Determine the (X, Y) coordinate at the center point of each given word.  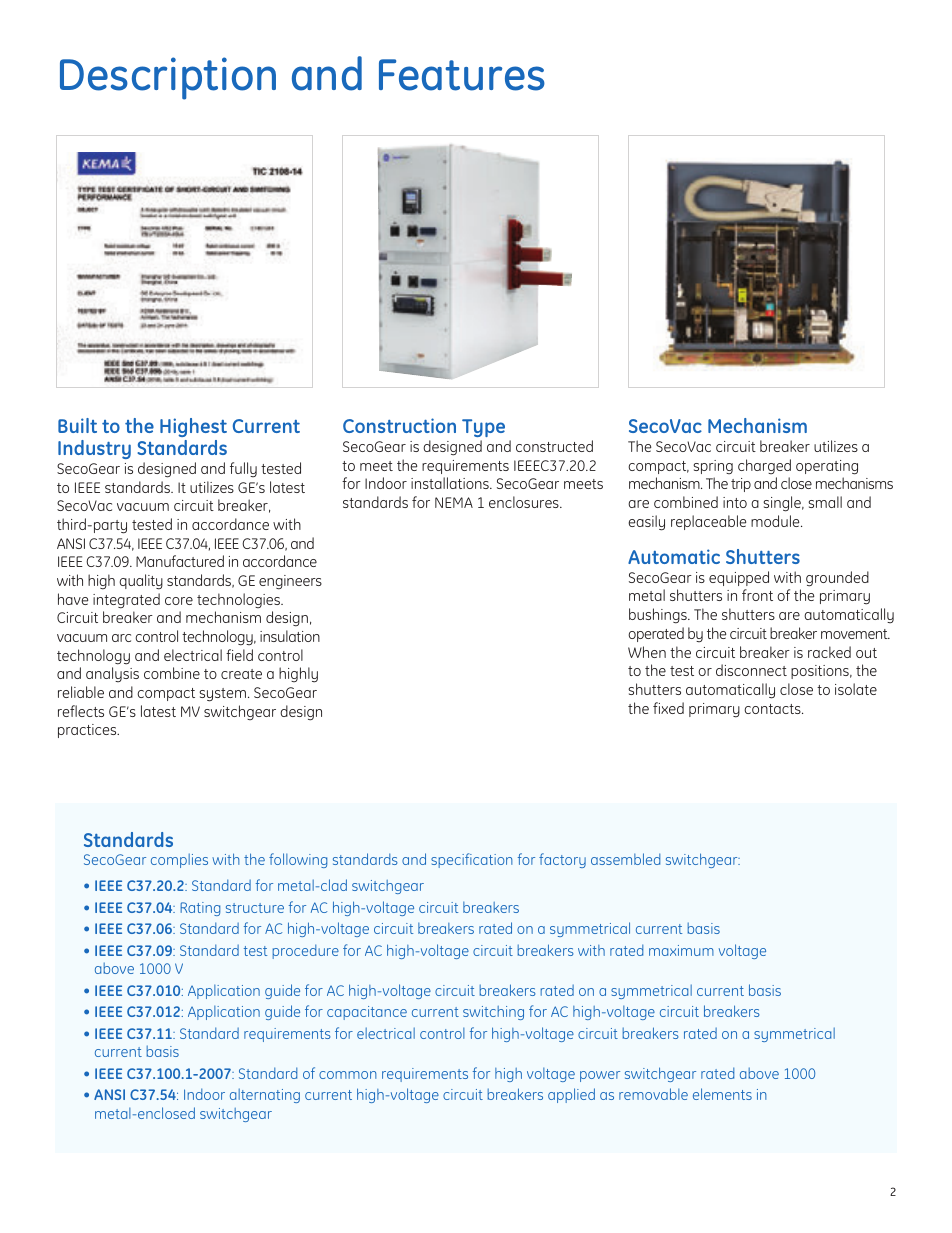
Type (483, 430)
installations (451, 483)
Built (77, 425)
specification (472, 860)
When (647, 652)
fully (243, 469)
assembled (625, 859)
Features (462, 75)
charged (764, 466)
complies (179, 860)
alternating (265, 1095)
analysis (112, 674)
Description (168, 78)
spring (713, 467)
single (783, 504)
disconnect (751, 670)
